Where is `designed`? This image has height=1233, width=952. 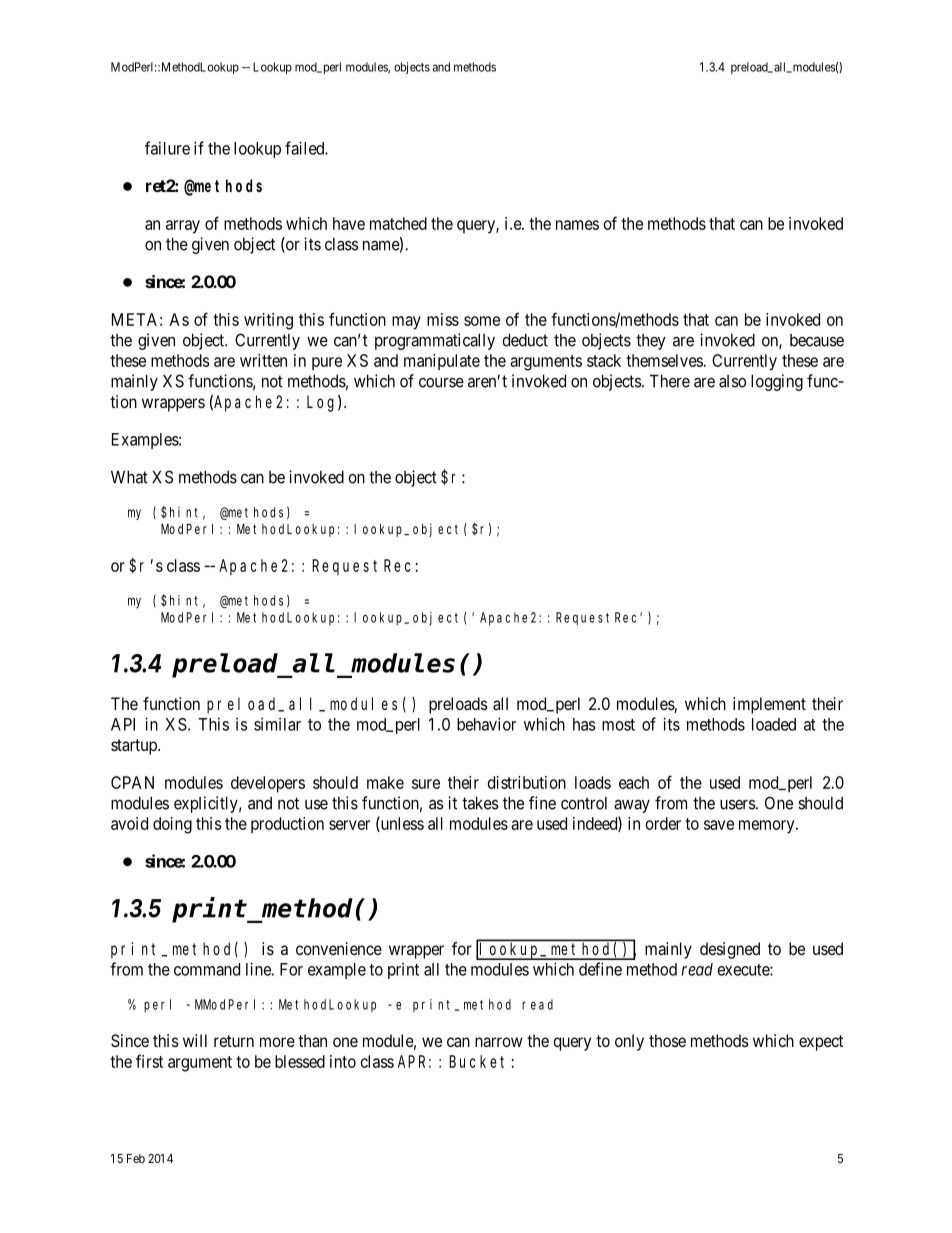
designed is located at coordinates (730, 950).
